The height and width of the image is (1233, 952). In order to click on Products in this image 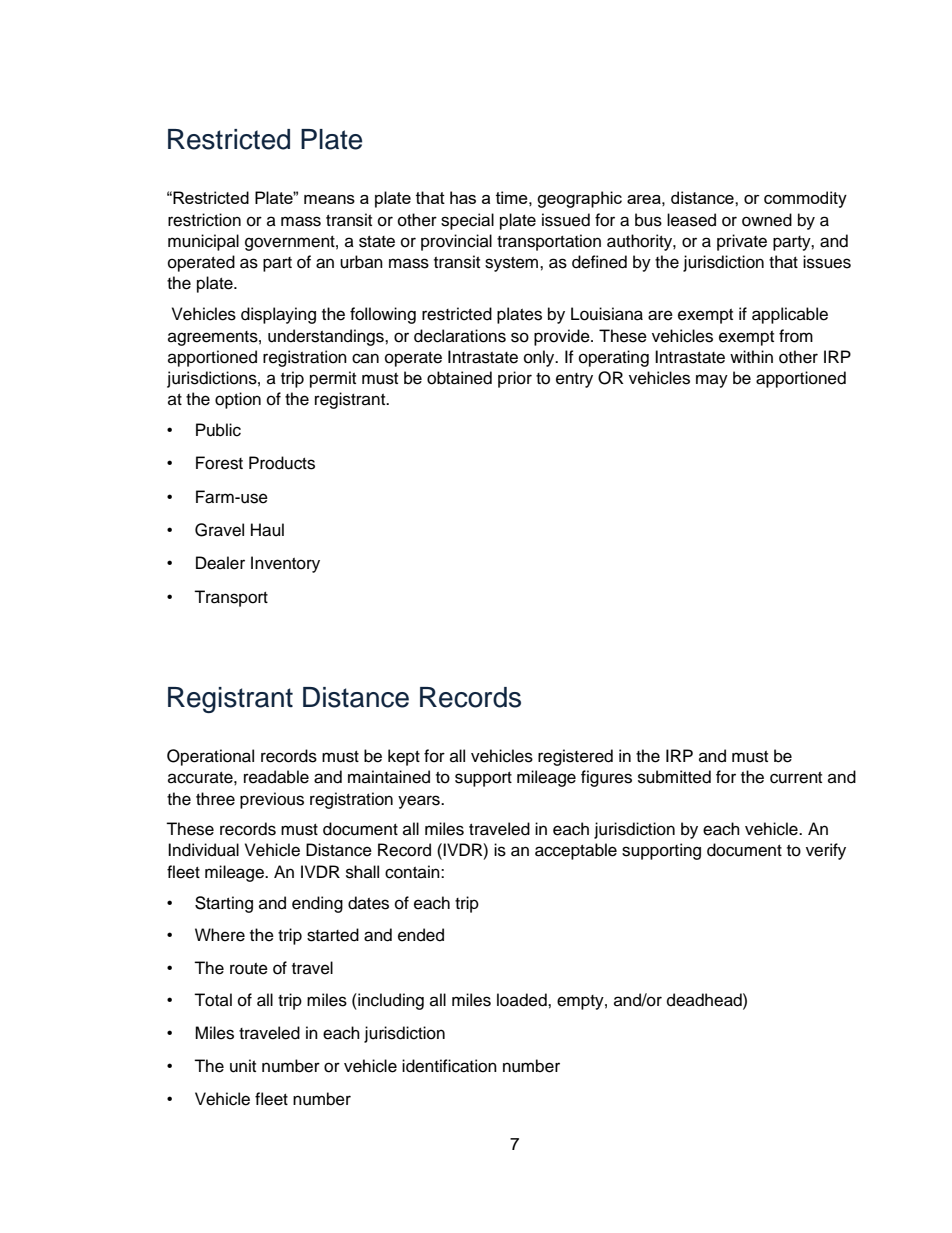, I will do `click(282, 463)`.
